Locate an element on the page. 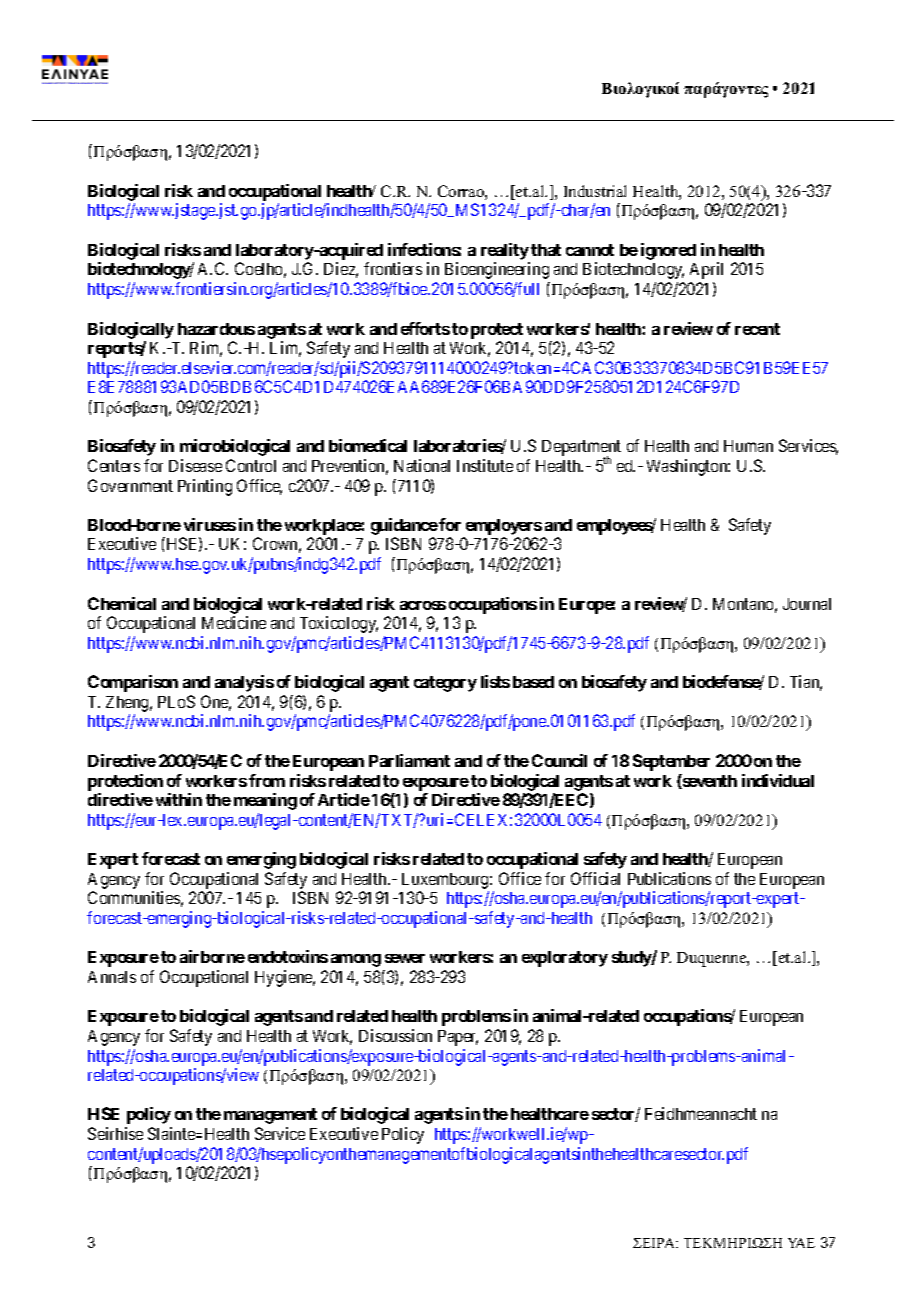 This page has height=1308, width=924. ignored is located at coordinates (668, 251).
